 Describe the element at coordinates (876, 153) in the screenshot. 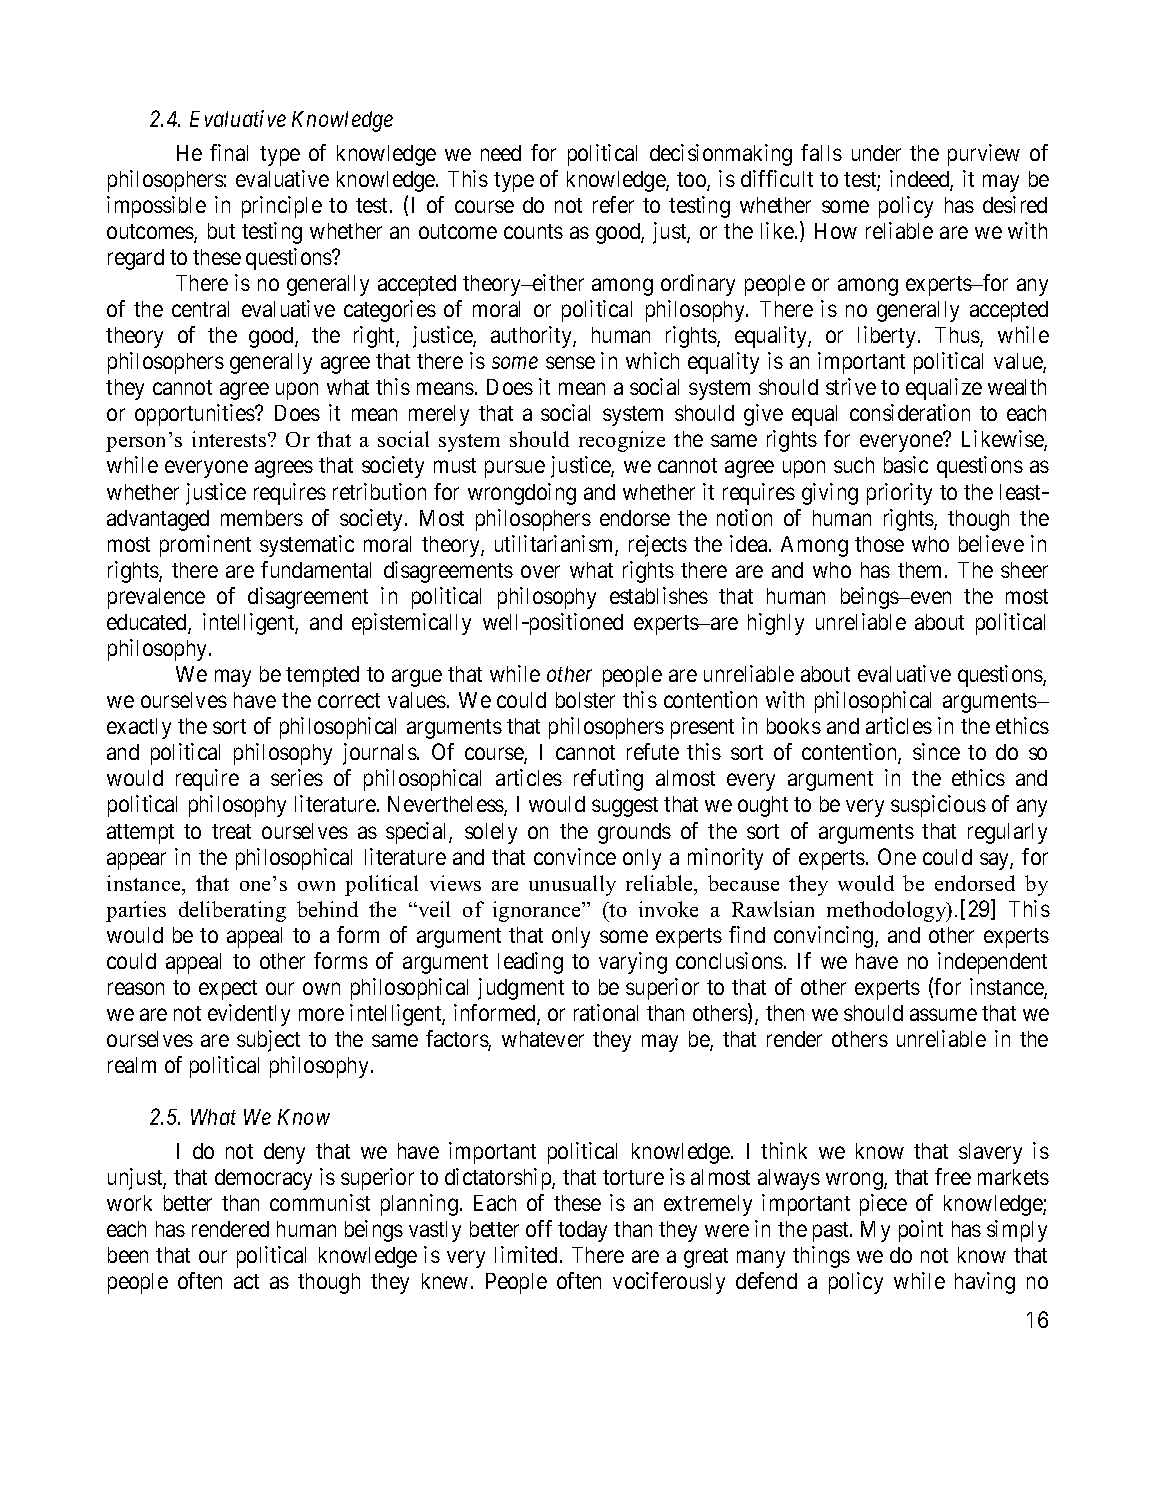

I see `under` at that location.
